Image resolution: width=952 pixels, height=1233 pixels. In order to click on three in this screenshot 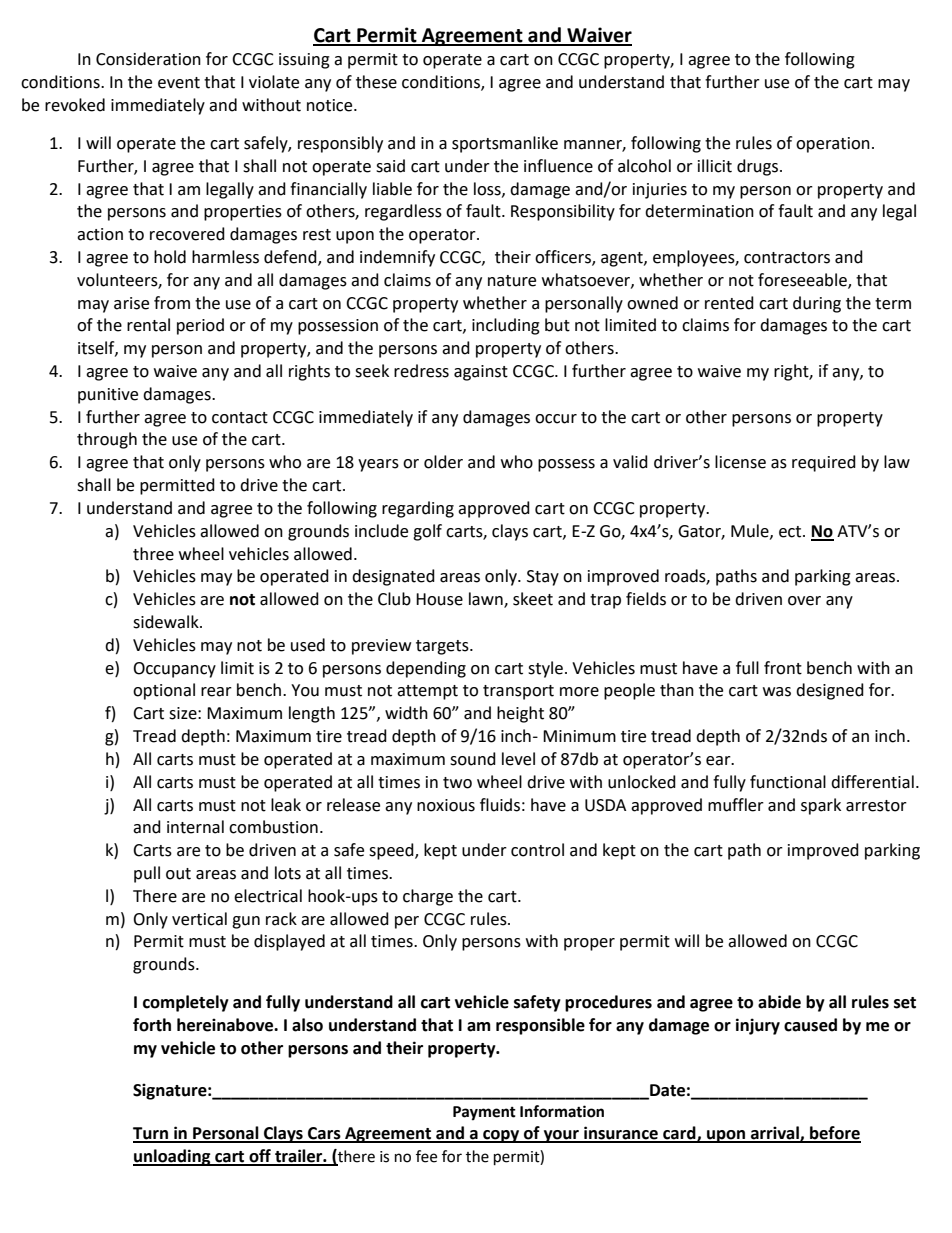, I will do `click(153, 554)`.
